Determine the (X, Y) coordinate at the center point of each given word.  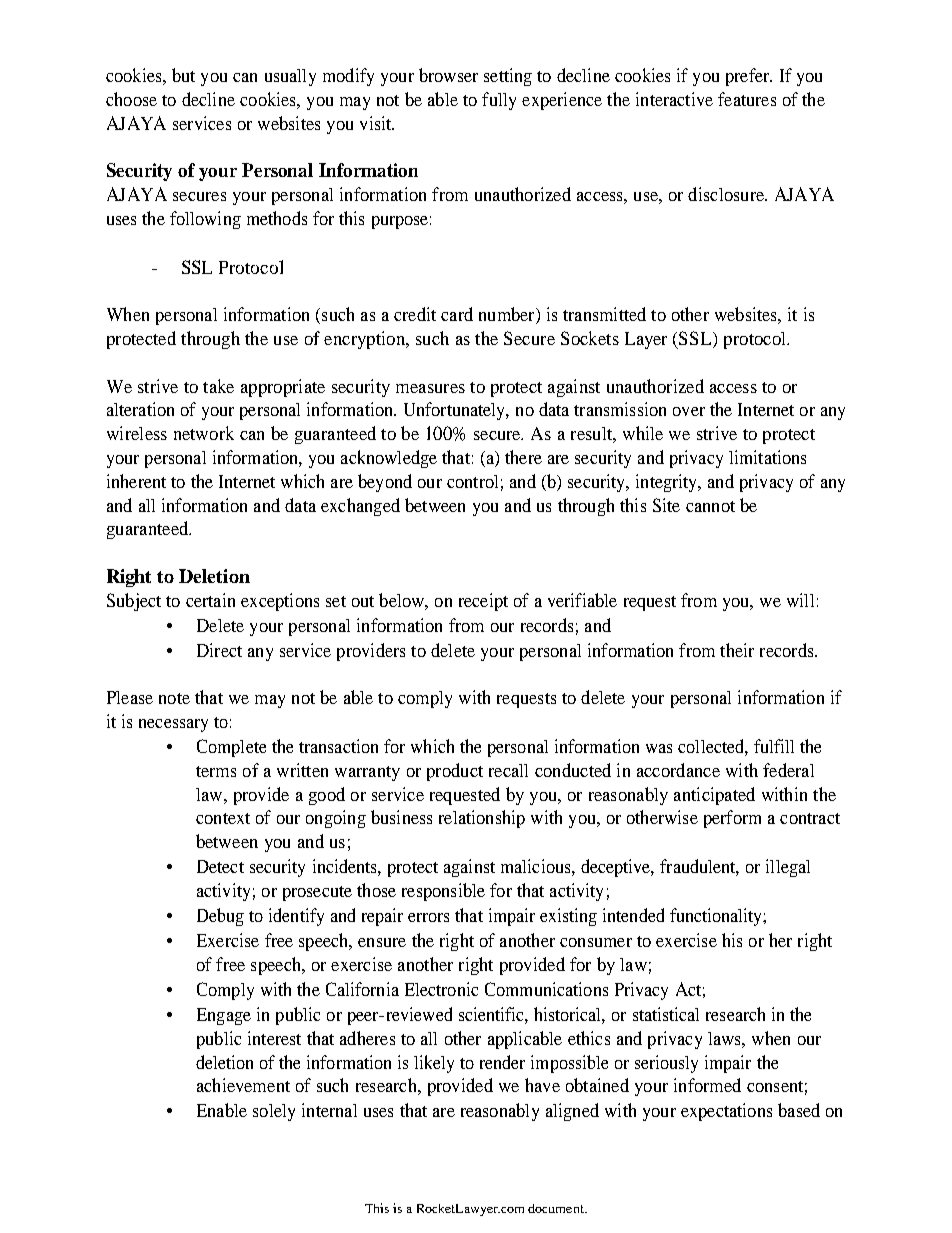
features (747, 99)
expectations (726, 1112)
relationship (482, 819)
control (472, 481)
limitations (767, 457)
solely (274, 1112)
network (204, 433)
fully (499, 101)
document (557, 1208)
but (183, 75)
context (223, 818)
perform (732, 819)
